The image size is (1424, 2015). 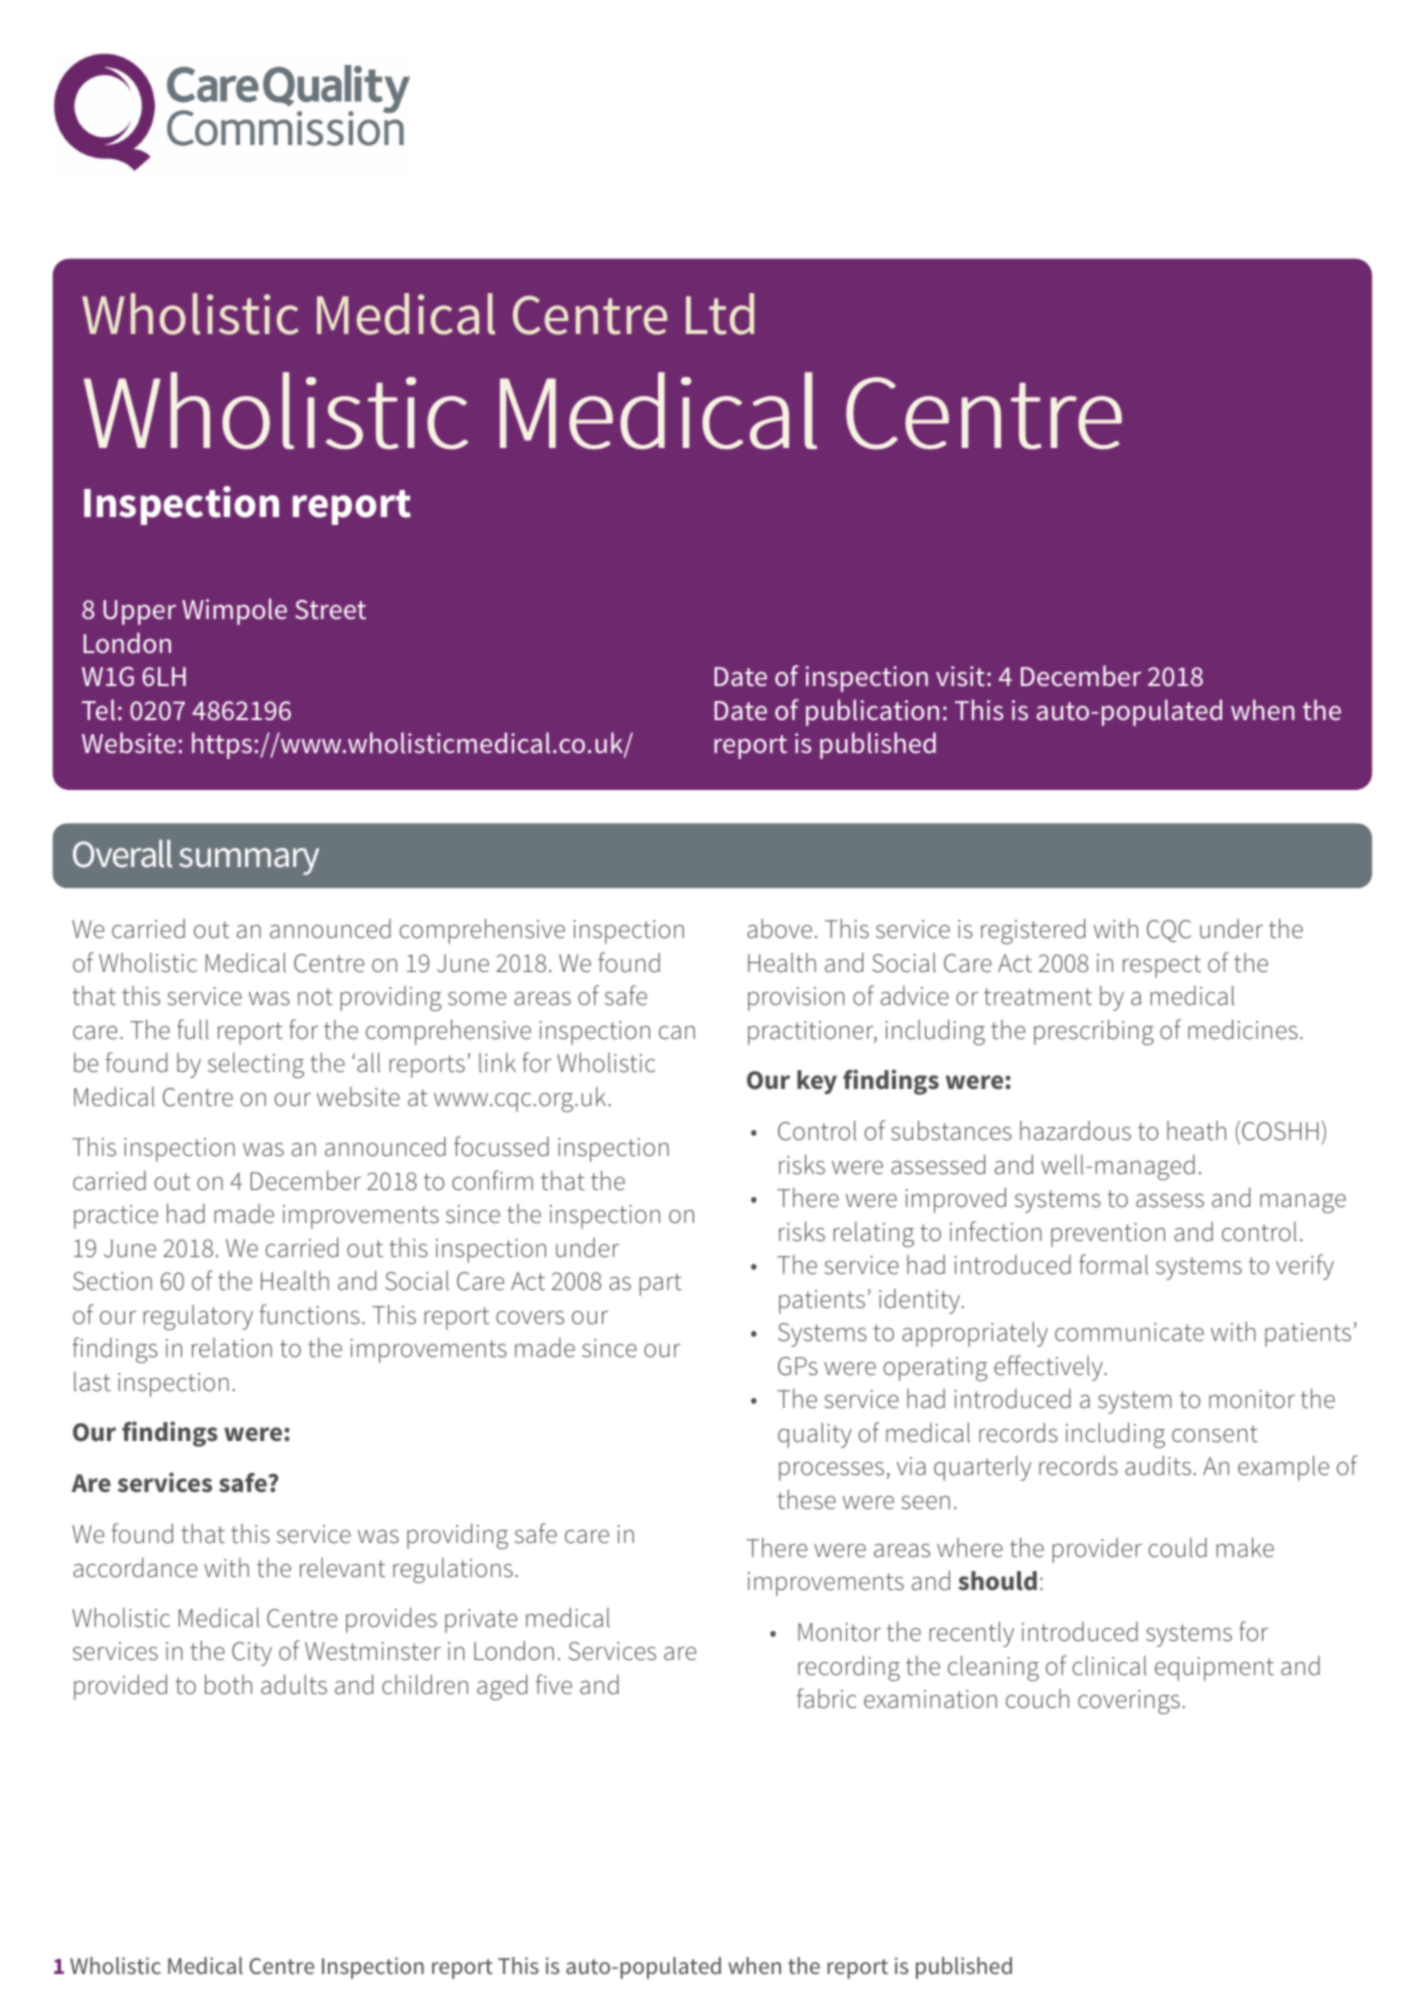 What do you see at coordinates (330, 610) in the document?
I see `Street` at bounding box center [330, 610].
